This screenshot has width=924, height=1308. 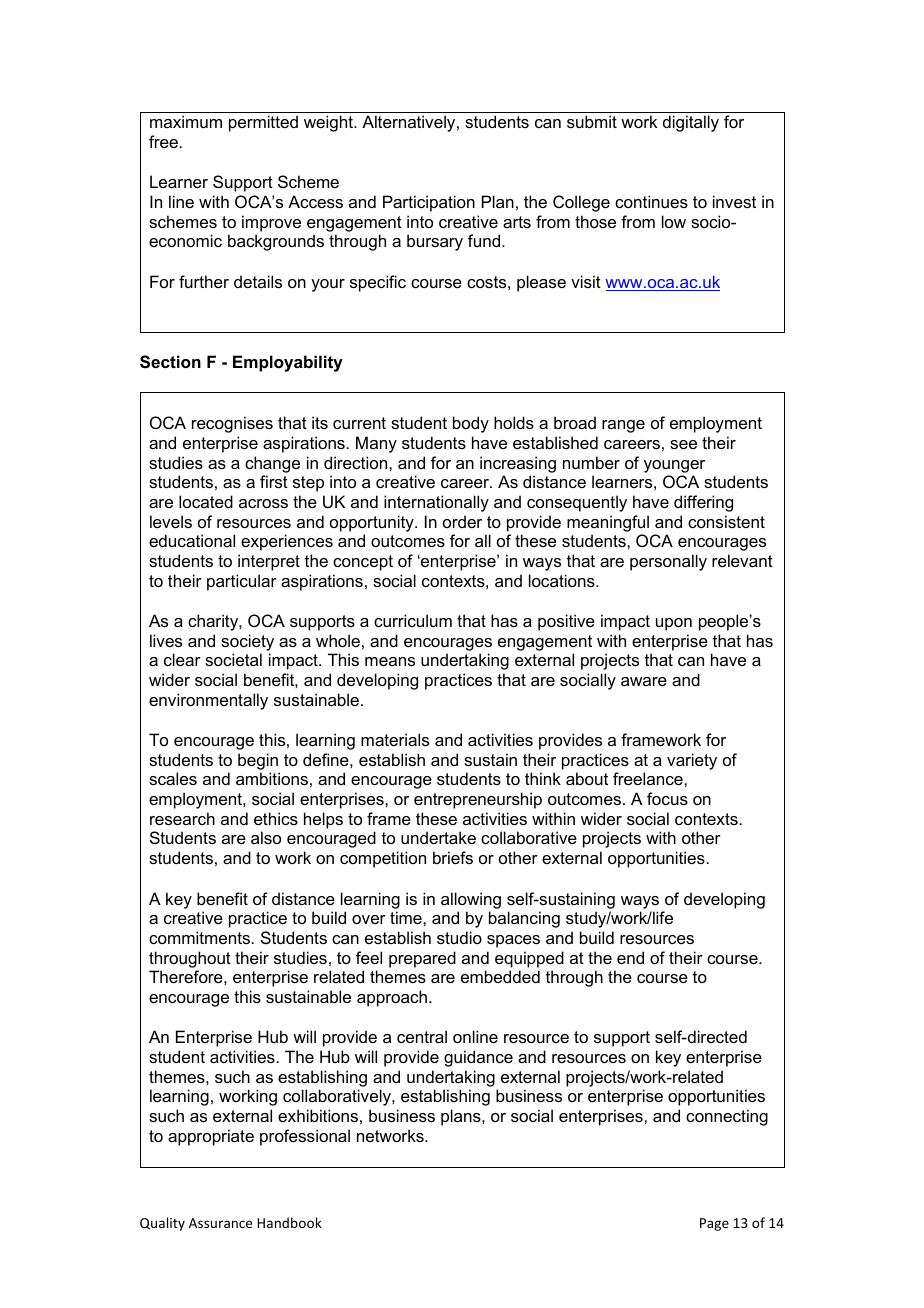 I want to click on Participation, so click(x=429, y=203).
